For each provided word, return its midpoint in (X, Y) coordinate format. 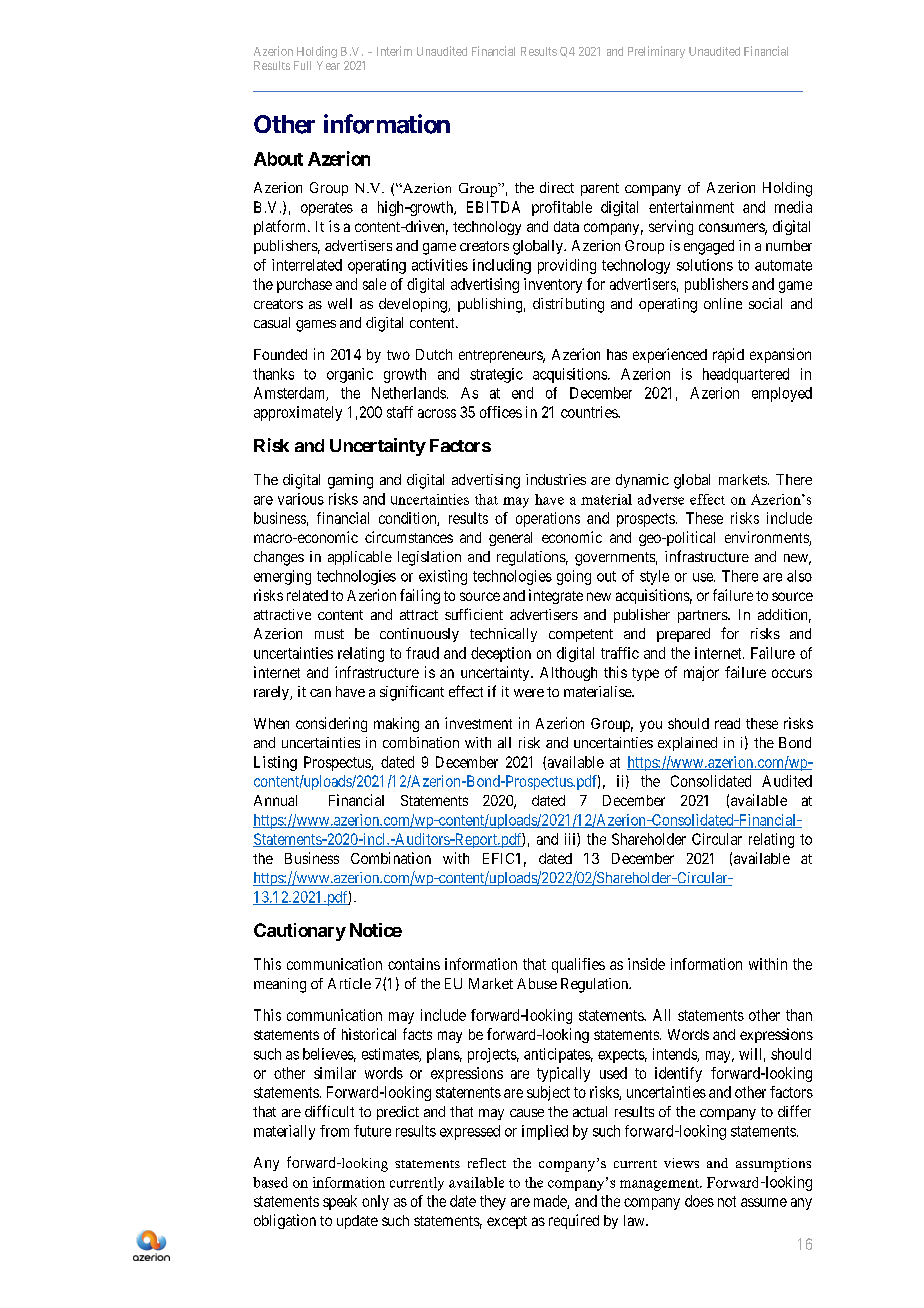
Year (328, 65)
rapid (728, 355)
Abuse (537, 983)
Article (349, 983)
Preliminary (656, 52)
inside (646, 964)
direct (557, 187)
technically (503, 635)
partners (703, 616)
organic (350, 375)
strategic (496, 375)
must (329, 634)
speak (340, 1202)
